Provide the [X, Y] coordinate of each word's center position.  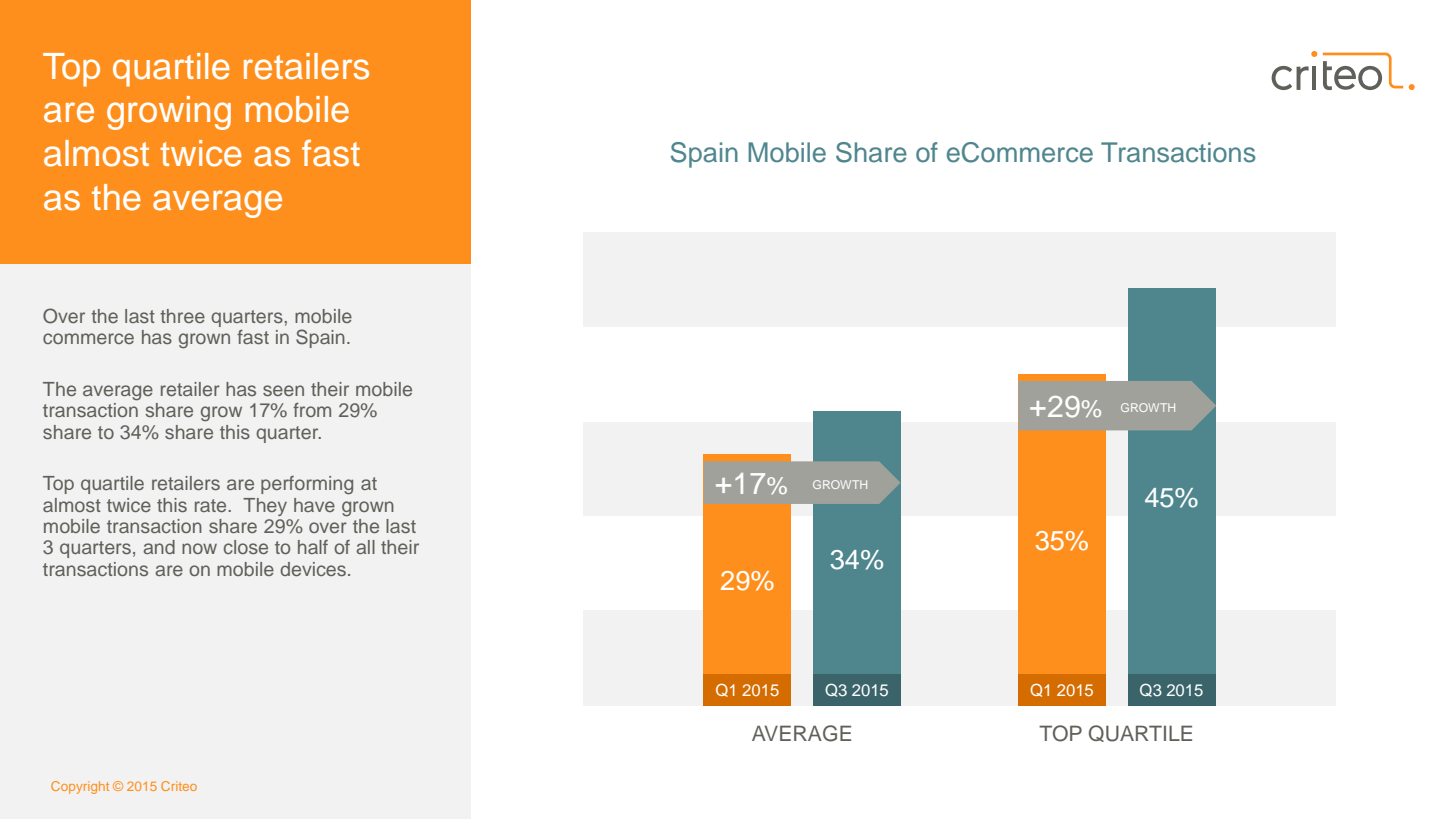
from [312, 410]
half [313, 547]
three [182, 316]
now [199, 548]
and [159, 547]
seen [283, 390]
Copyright [80, 787]
